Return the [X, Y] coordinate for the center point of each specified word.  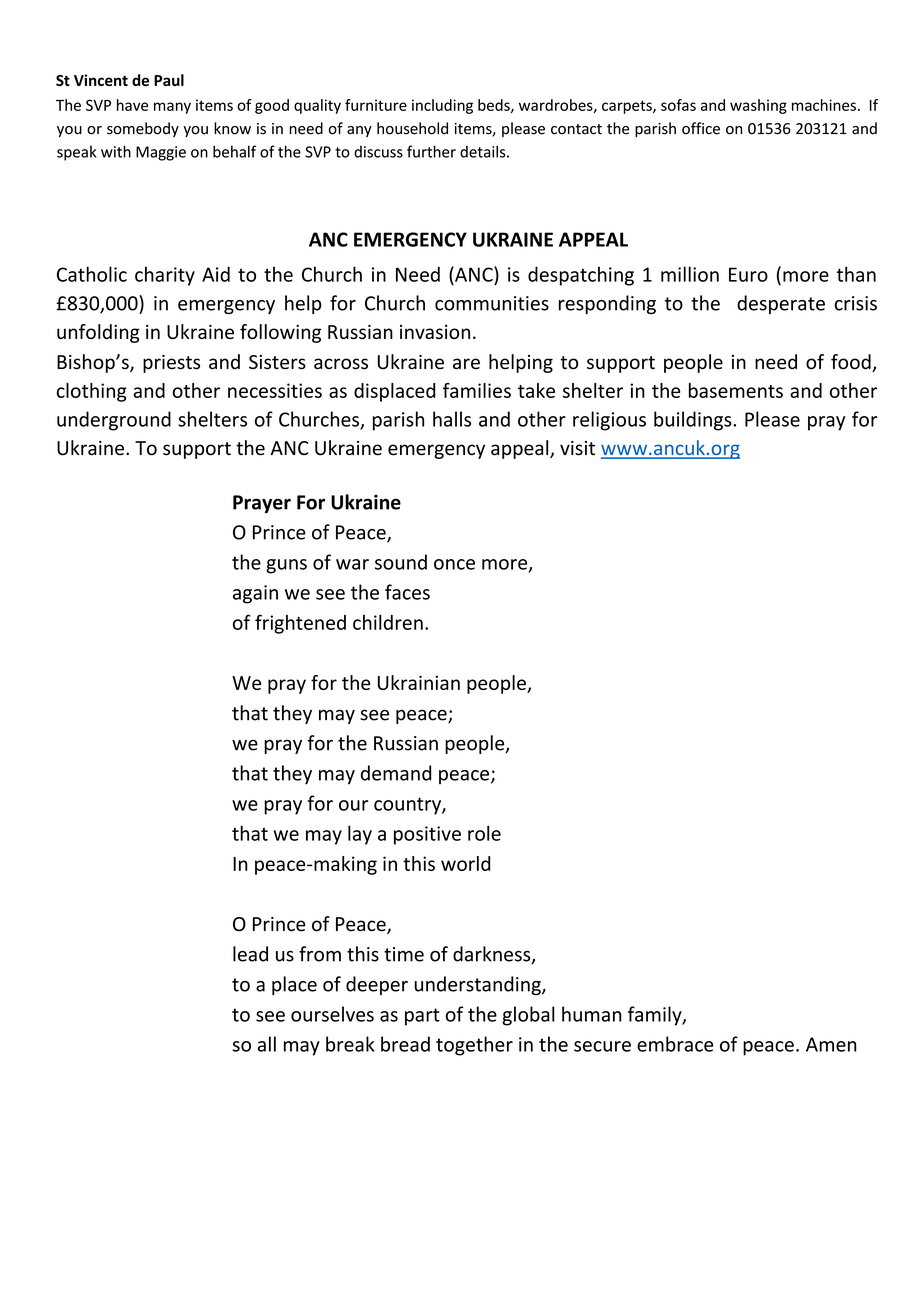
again [255, 594]
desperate [781, 304]
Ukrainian [419, 682]
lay [360, 835]
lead [250, 954]
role [484, 833]
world [465, 863]
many [172, 108]
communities [492, 303]
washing [758, 106]
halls [452, 419]
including [442, 106]
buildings [694, 421]
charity [165, 276]
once [454, 564]
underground [114, 421]
